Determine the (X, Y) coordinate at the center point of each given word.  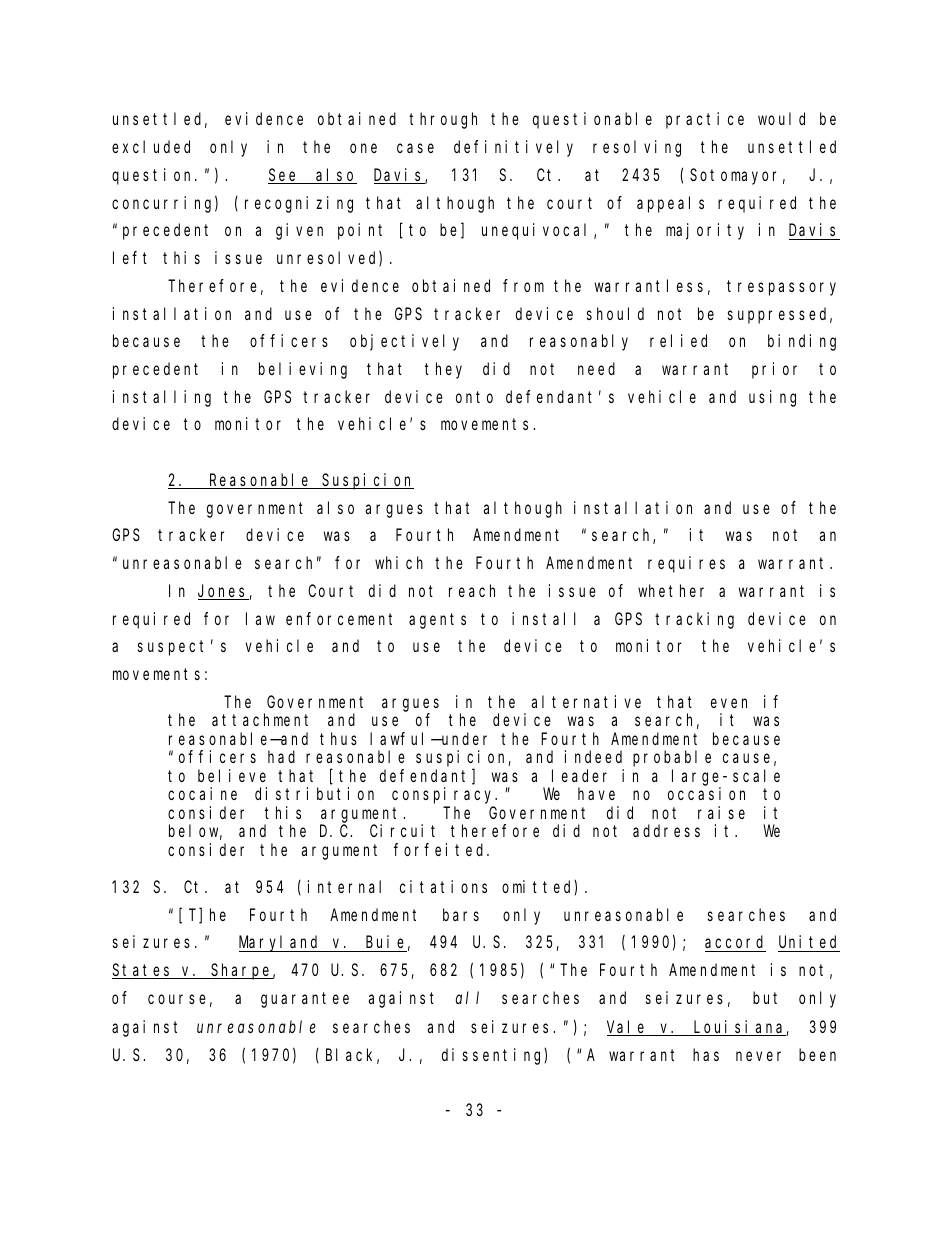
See (284, 176)
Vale (628, 1028)
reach (472, 590)
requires (686, 564)
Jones (224, 592)
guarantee (305, 1000)
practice (705, 120)
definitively (513, 148)
